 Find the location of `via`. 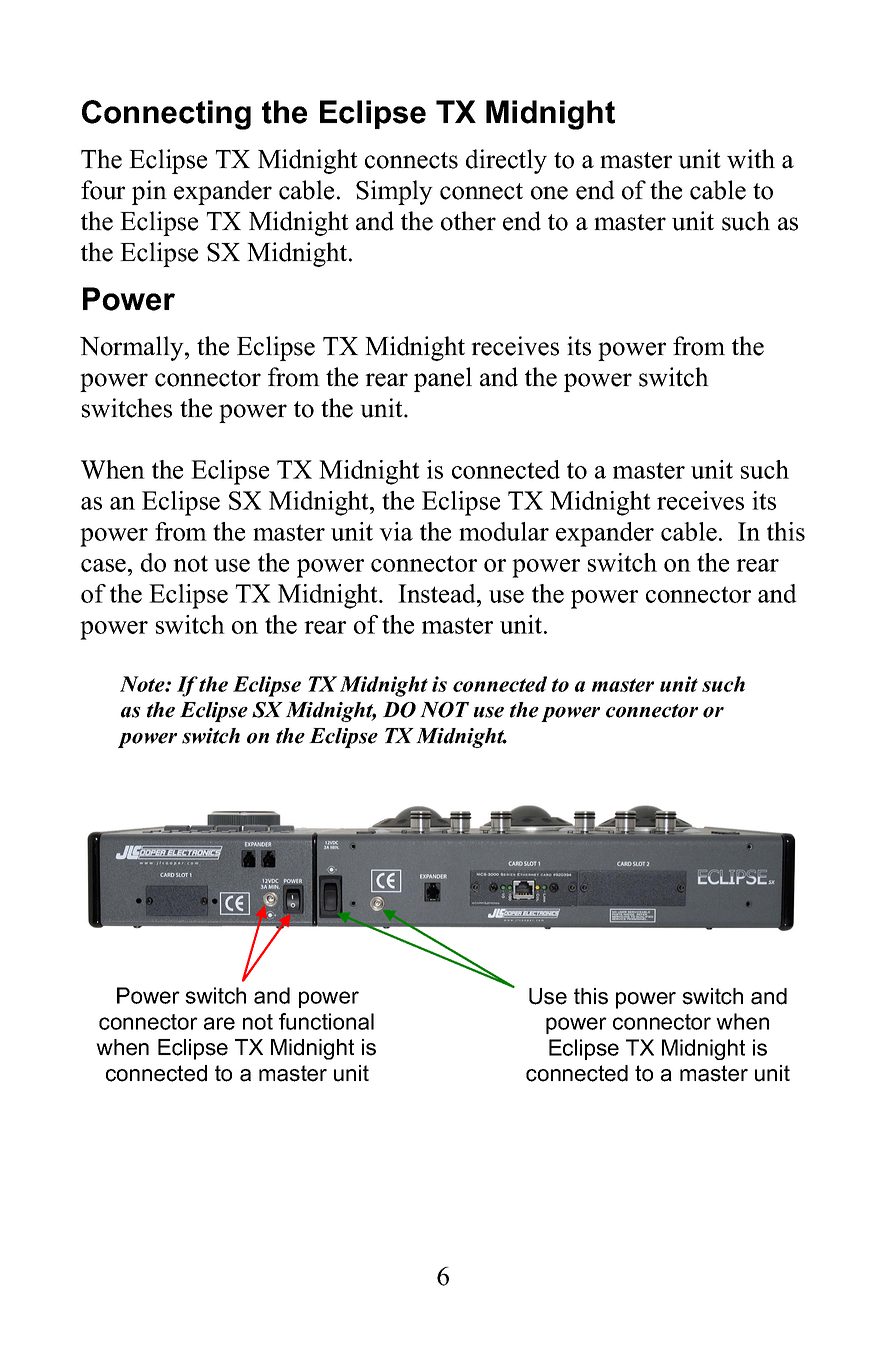

via is located at coordinates (396, 531).
